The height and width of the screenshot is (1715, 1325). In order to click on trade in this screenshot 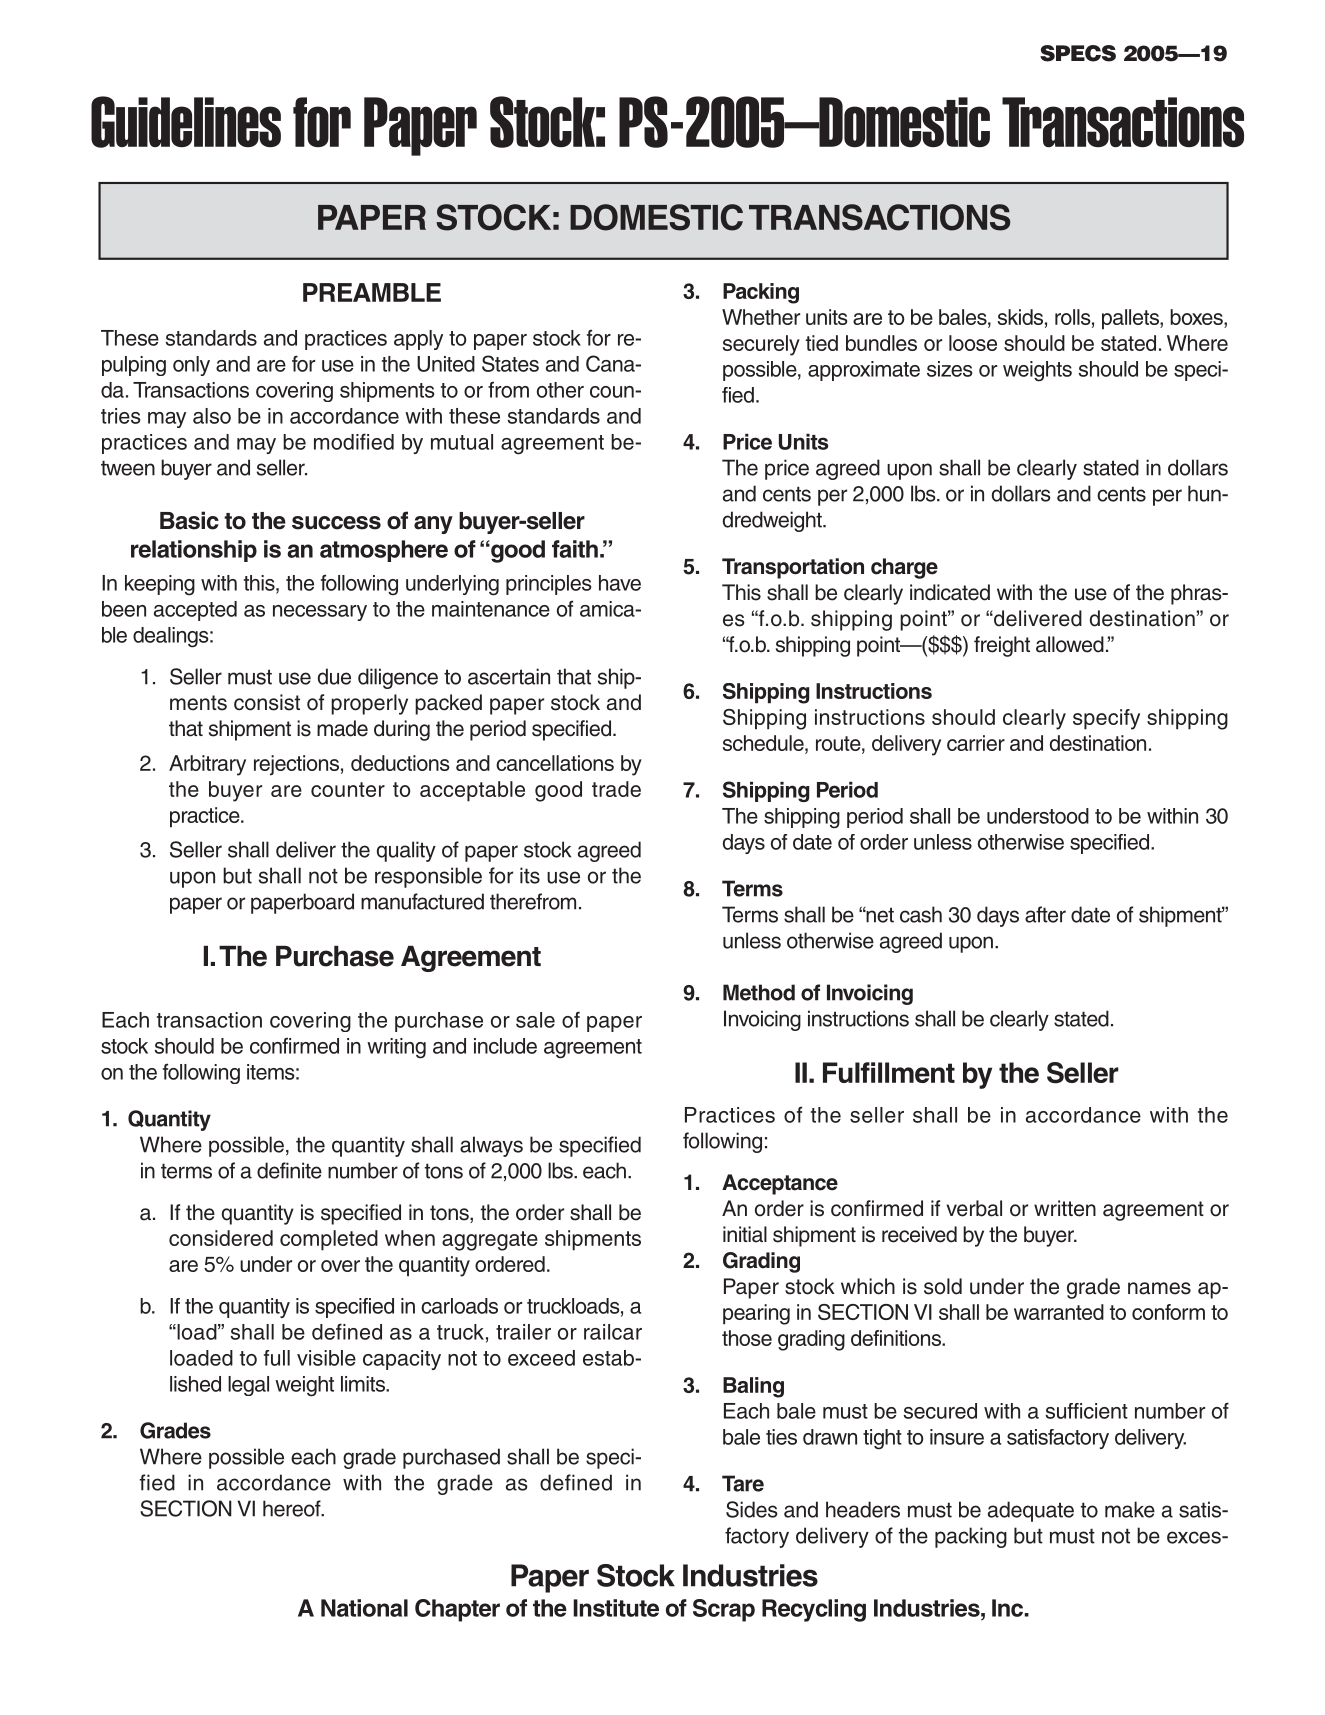, I will do `click(616, 789)`.
